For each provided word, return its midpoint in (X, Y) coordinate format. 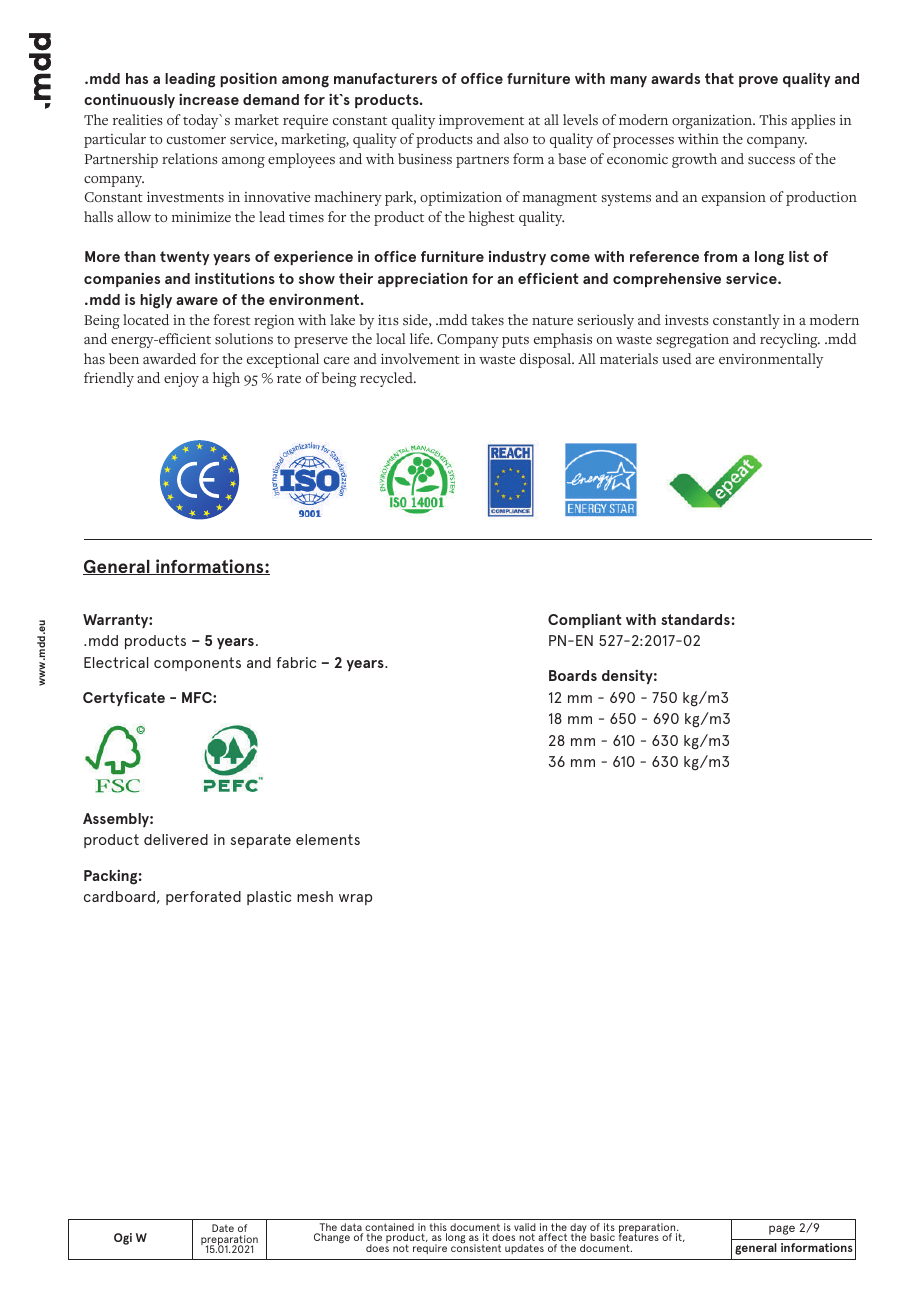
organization (713, 122)
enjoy (181, 380)
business (425, 158)
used (677, 358)
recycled (387, 379)
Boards (573, 675)
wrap (355, 899)
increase (209, 99)
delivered (176, 839)
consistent (476, 1247)
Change (332, 1238)
